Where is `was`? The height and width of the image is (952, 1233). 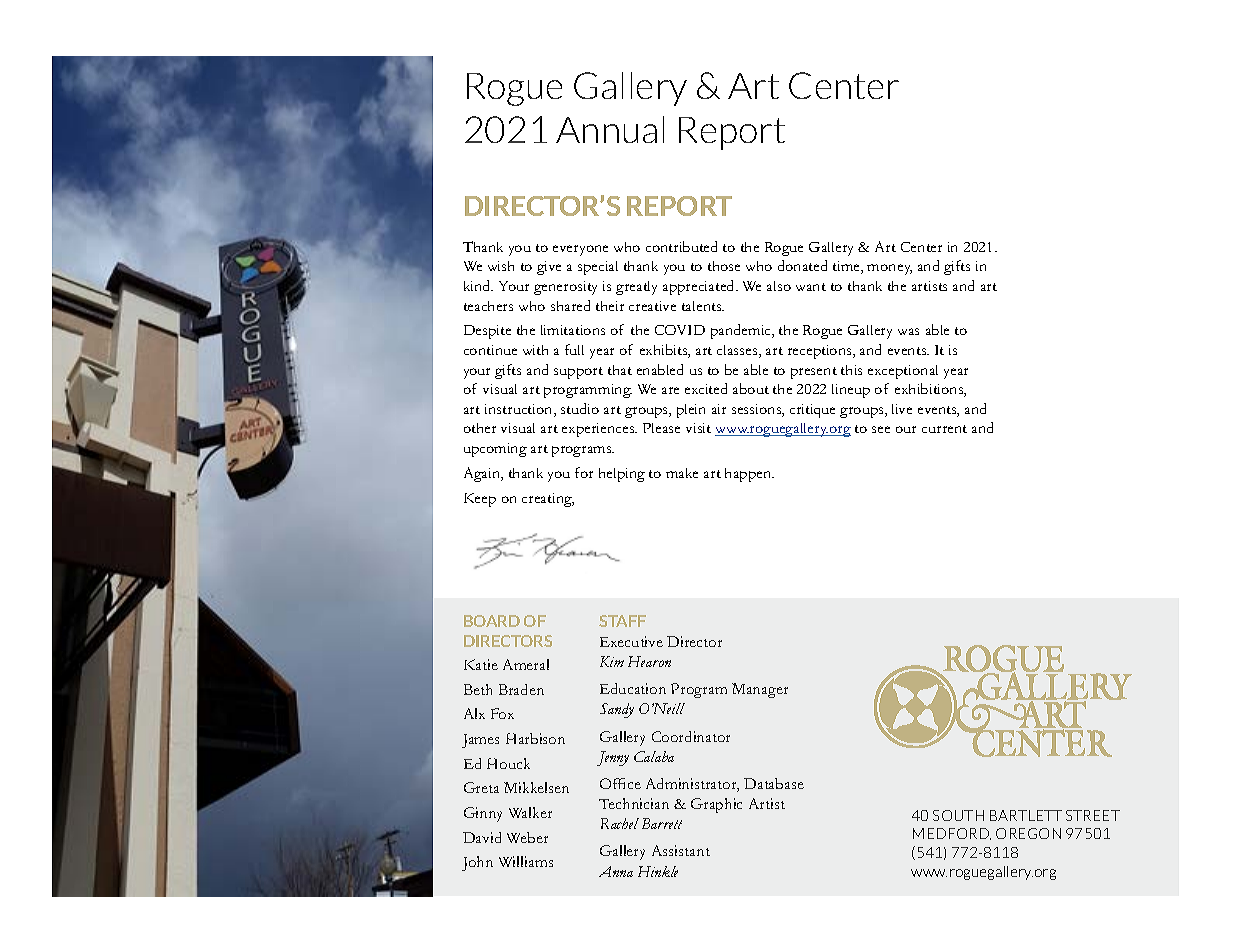
was is located at coordinates (908, 331).
